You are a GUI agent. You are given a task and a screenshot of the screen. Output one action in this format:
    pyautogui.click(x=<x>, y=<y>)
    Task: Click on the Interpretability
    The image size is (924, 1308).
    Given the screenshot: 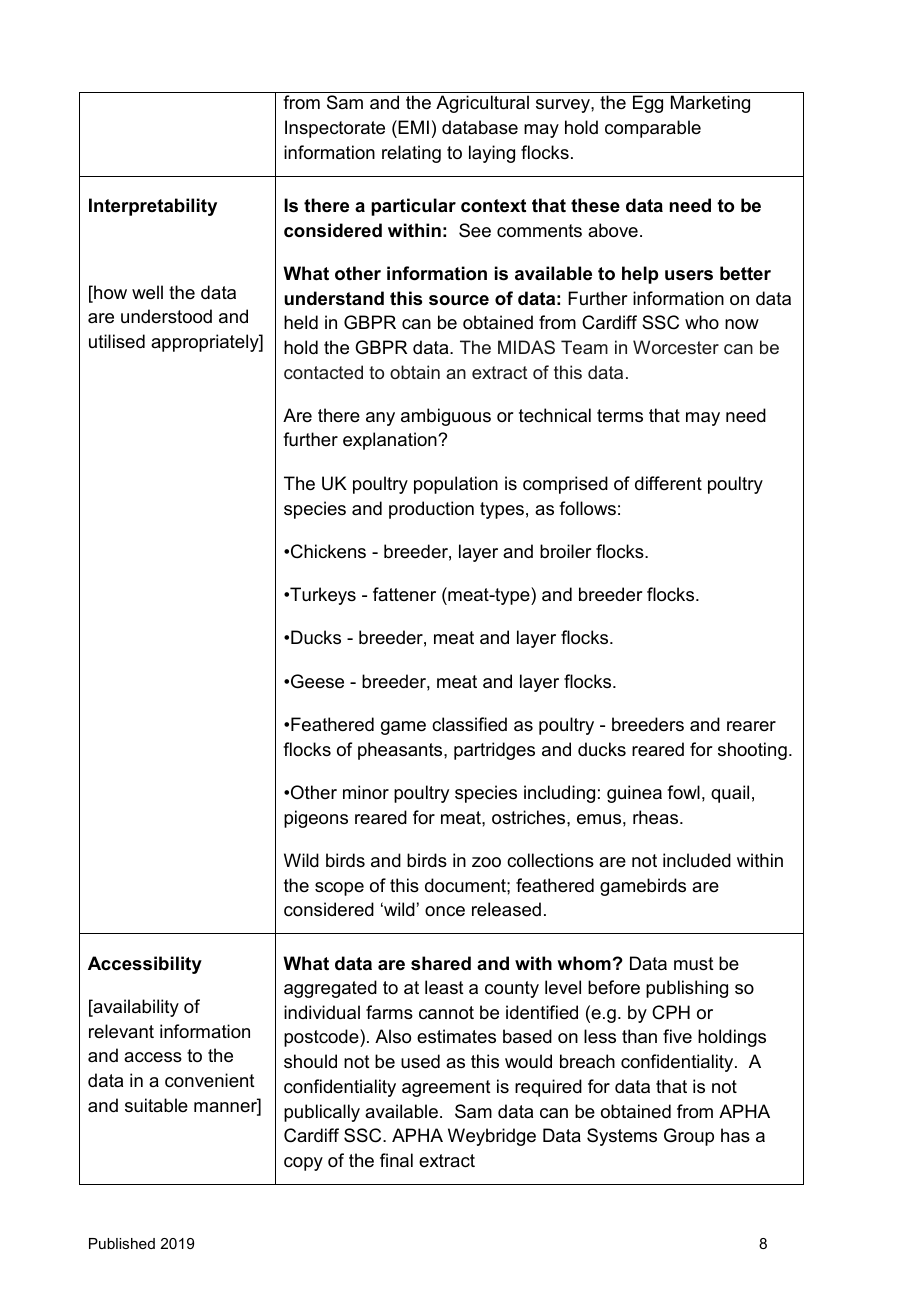 What is the action you would take?
    pyautogui.click(x=153, y=207)
